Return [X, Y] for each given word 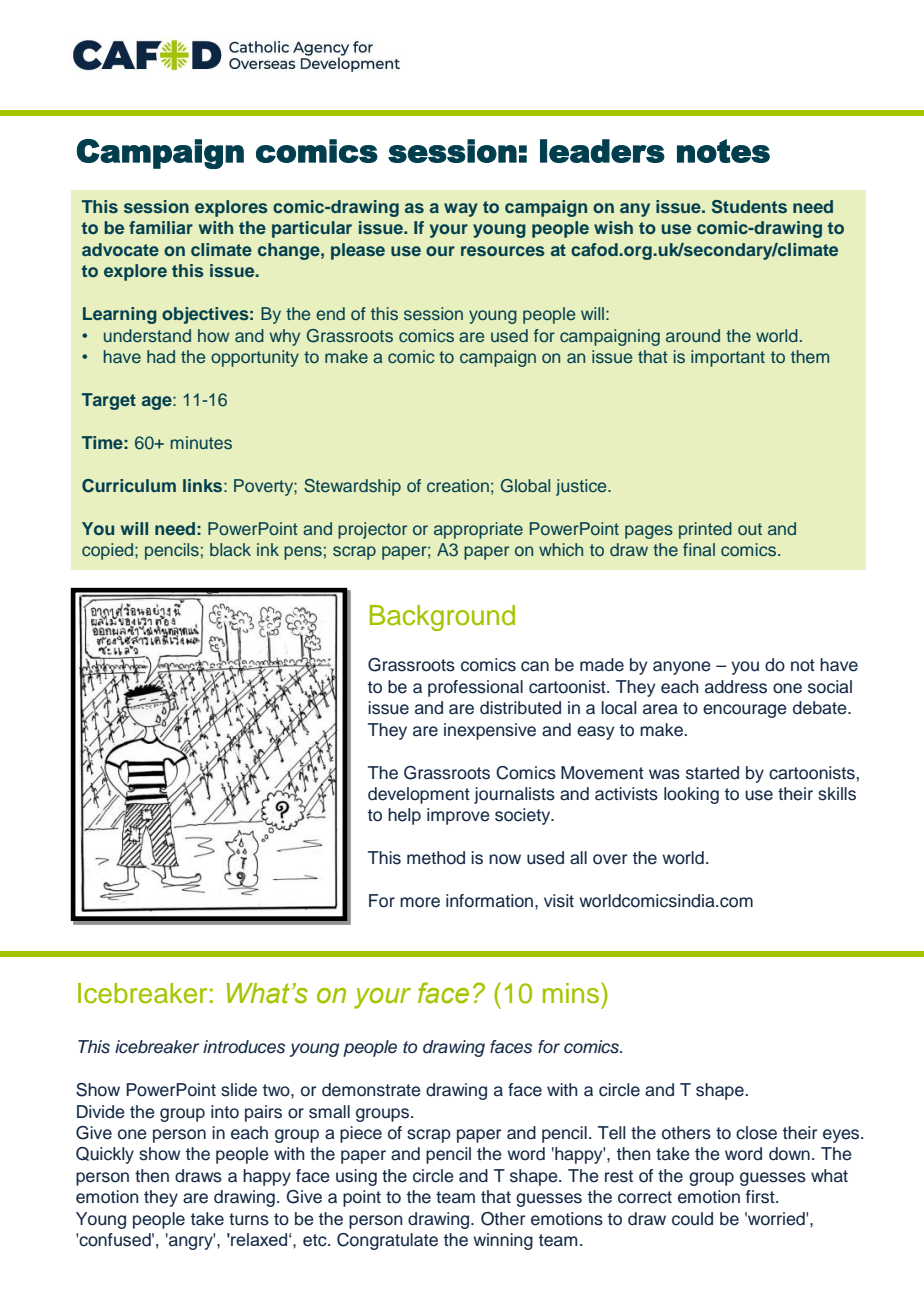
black [230, 549]
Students [749, 207]
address [736, 687]
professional [475, 688]
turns [249, 1219]
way [461, 210]
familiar [161, 227]
